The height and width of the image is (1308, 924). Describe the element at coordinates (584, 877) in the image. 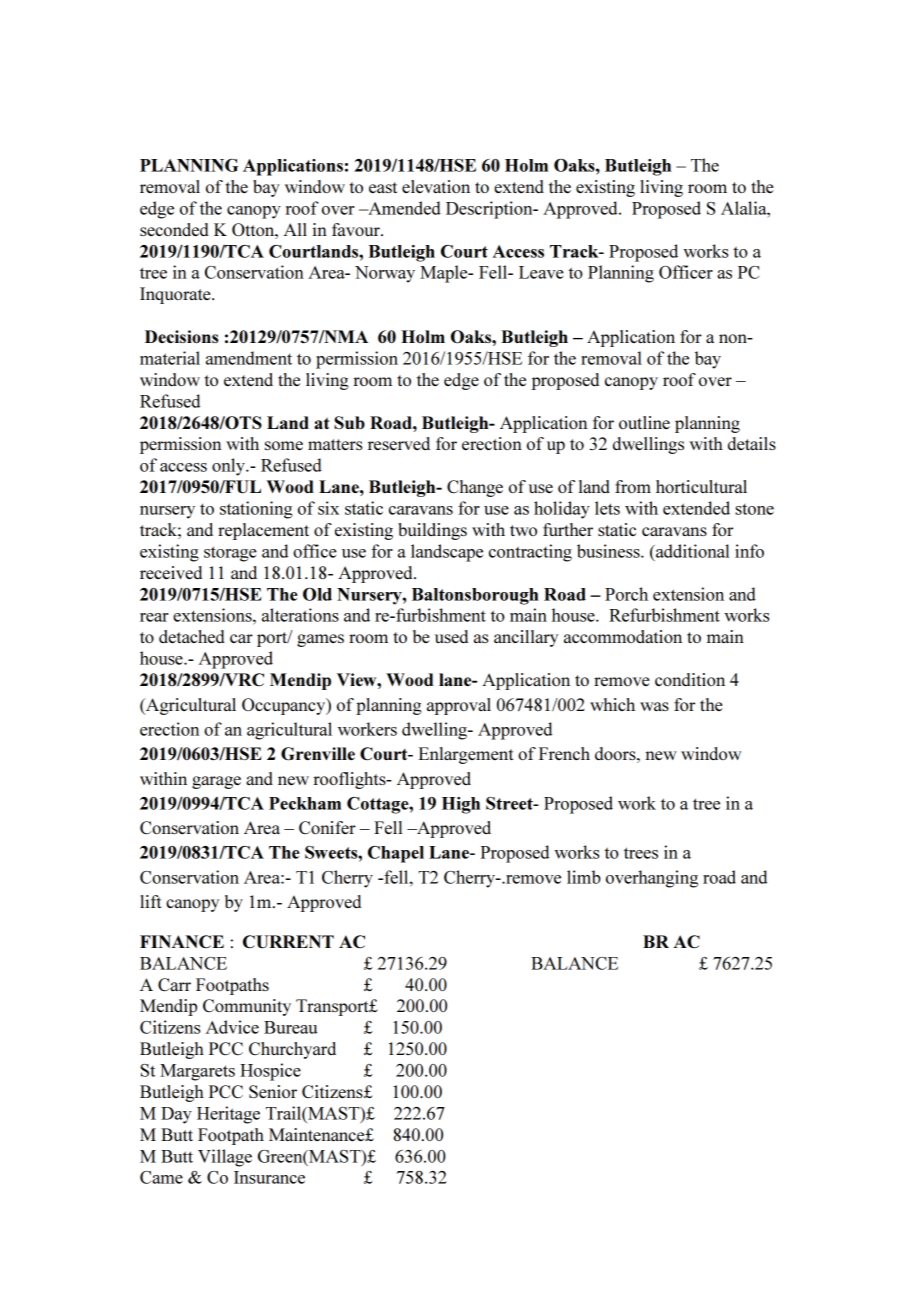

I see `limb` at that location.
